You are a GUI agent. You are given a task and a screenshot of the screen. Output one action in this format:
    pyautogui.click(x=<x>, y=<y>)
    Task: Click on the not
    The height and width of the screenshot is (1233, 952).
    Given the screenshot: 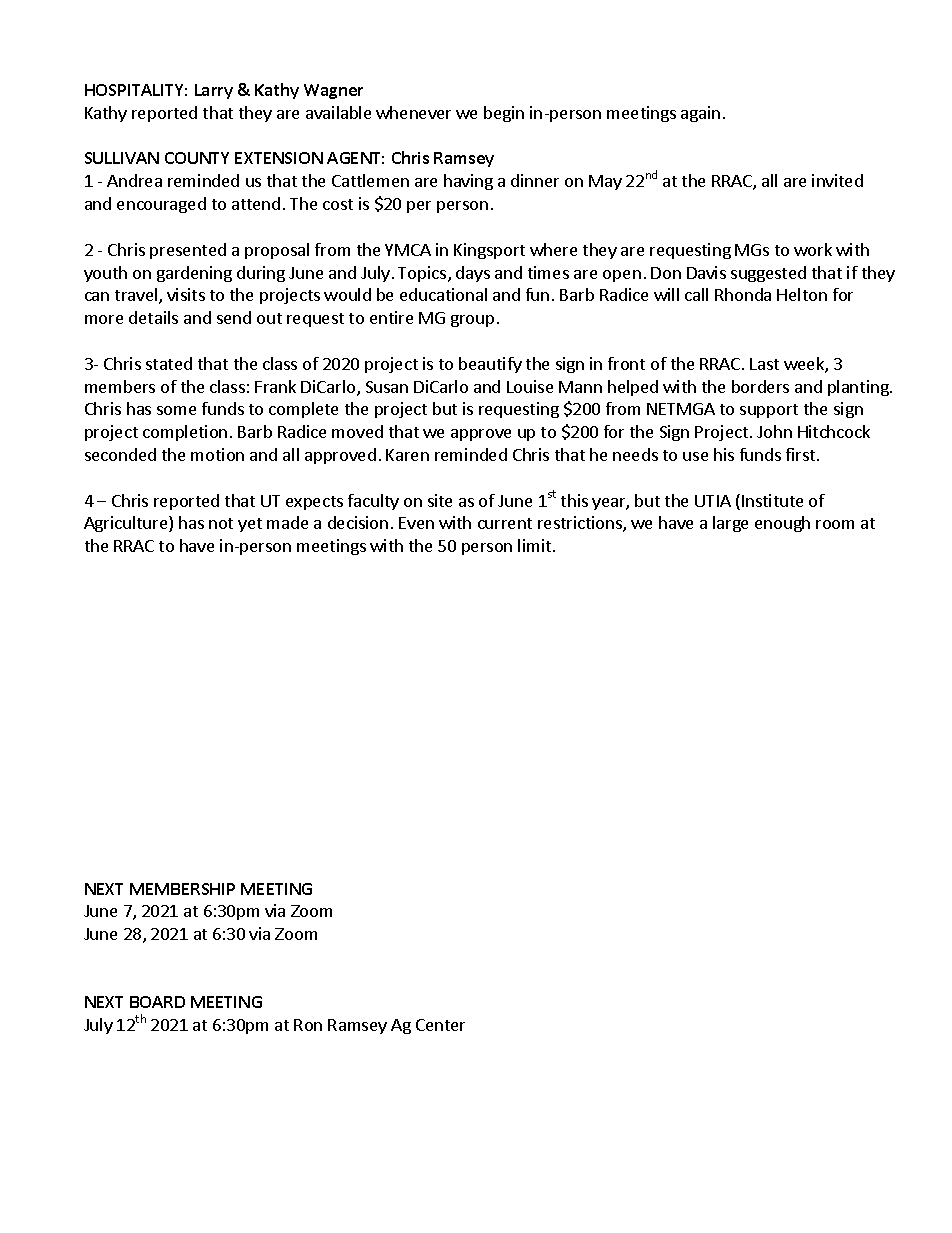 What is the action you would take?
    pyautogui.click(x=221, y=523)
